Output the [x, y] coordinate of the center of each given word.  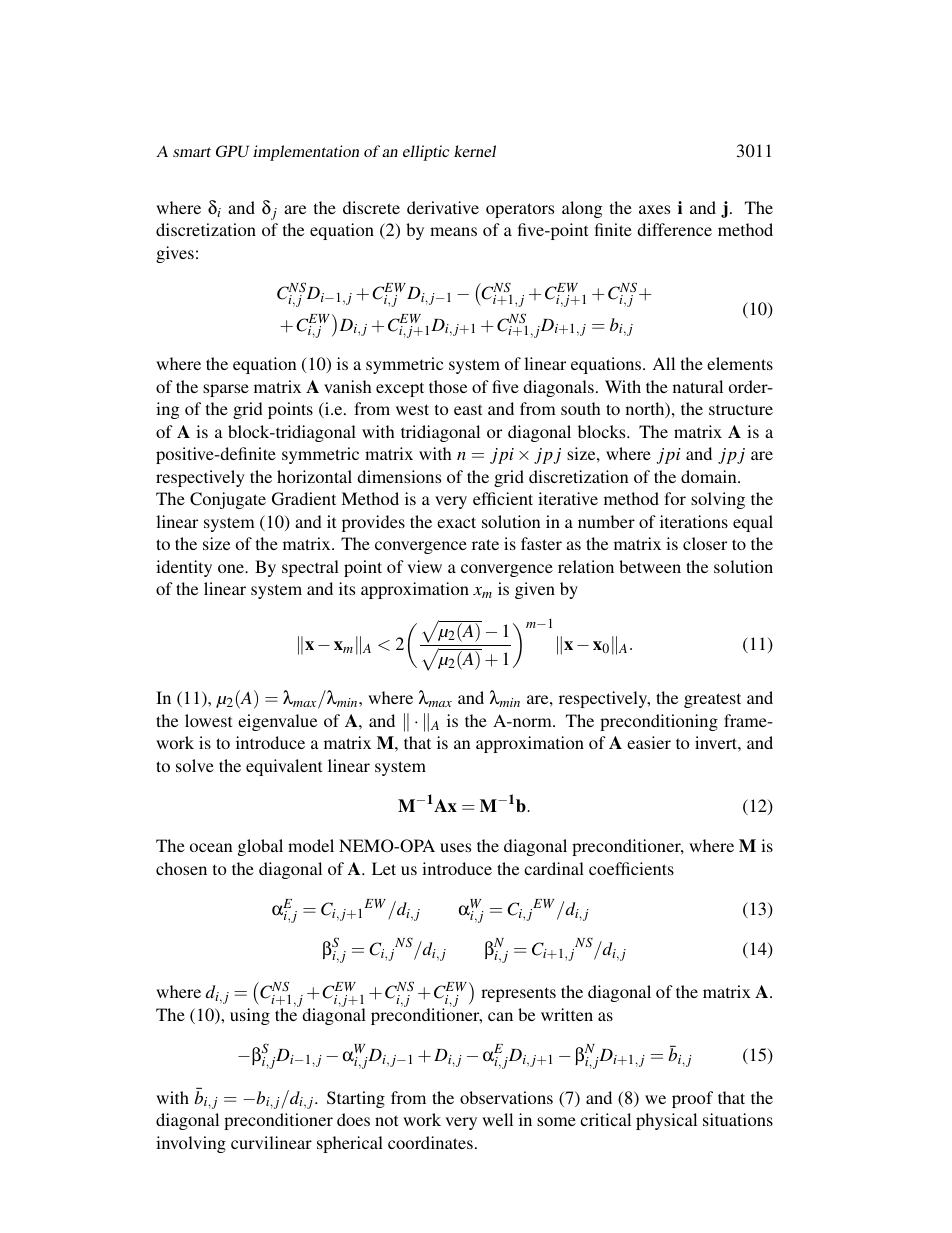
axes [654, 209]
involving [191, 1144]
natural [698, 386]
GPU [232, 151]
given [535, 590]
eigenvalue [277, 722]
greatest [712, 700]
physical [666, 1121]
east [468, 409]
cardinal [554, 868]
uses [455, 847]
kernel [475, 151]
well [497, 1119]
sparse [226, 390]
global [260, 847]
